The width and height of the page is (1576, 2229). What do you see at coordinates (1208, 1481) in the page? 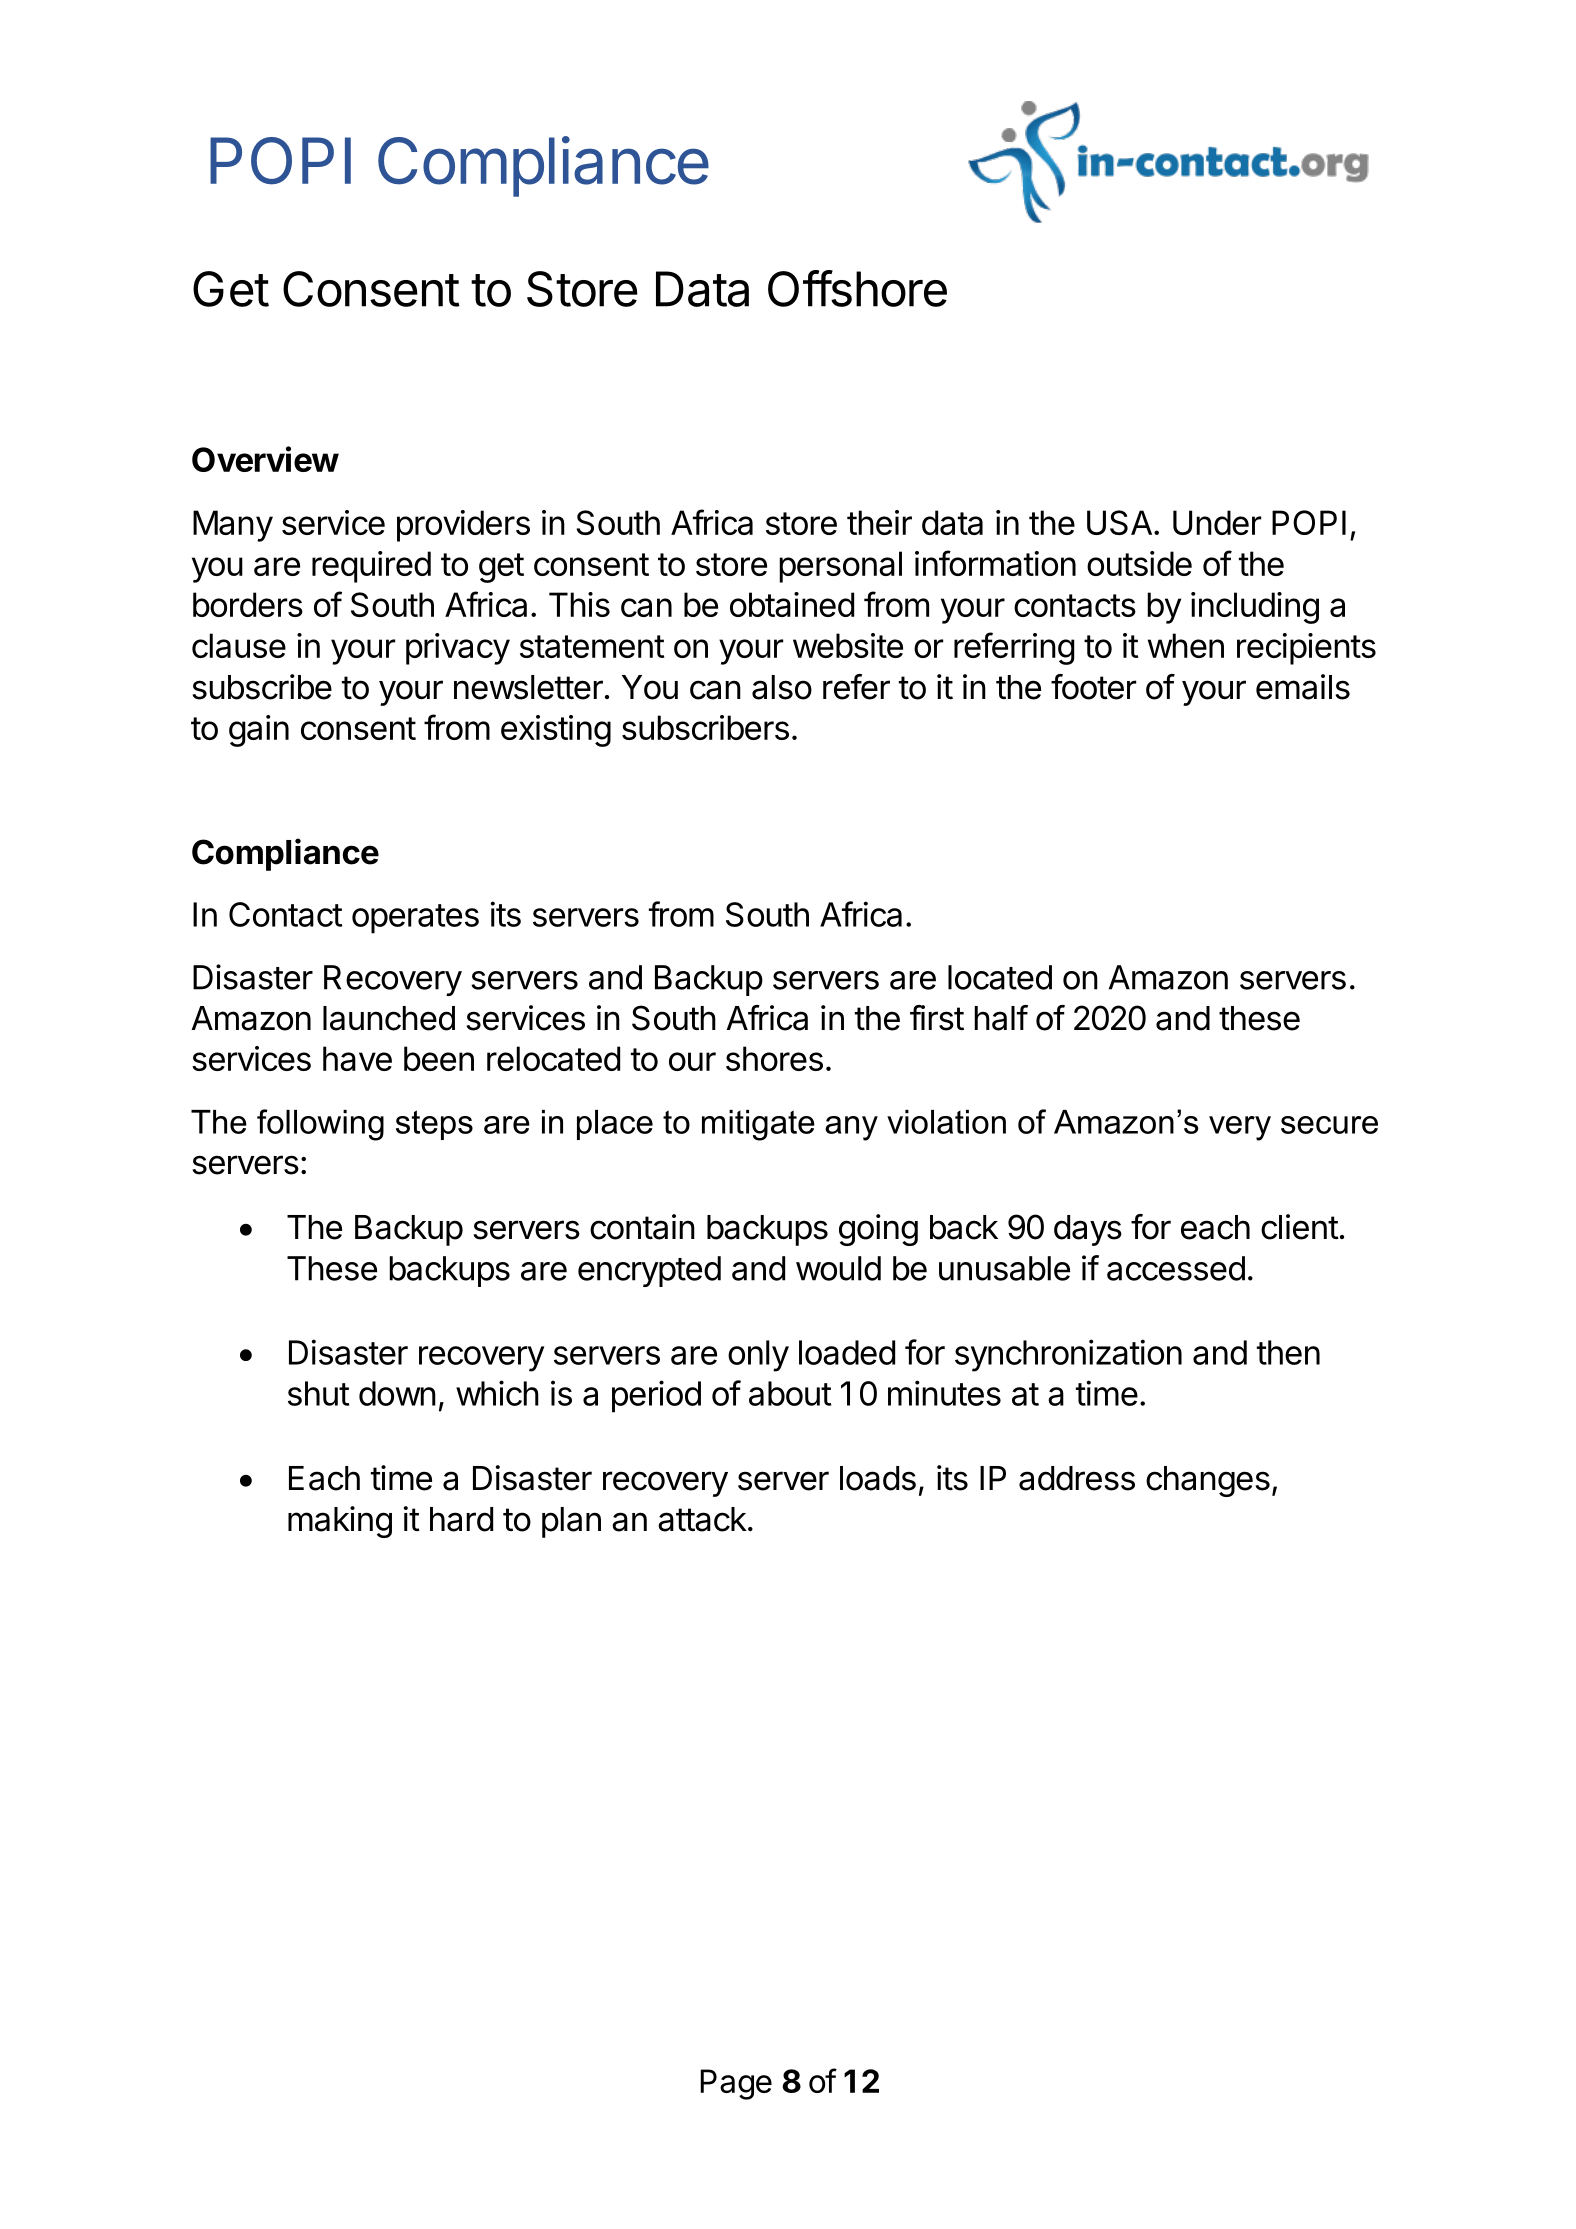
I see `changes` at bounding box center [1208, 1481].
